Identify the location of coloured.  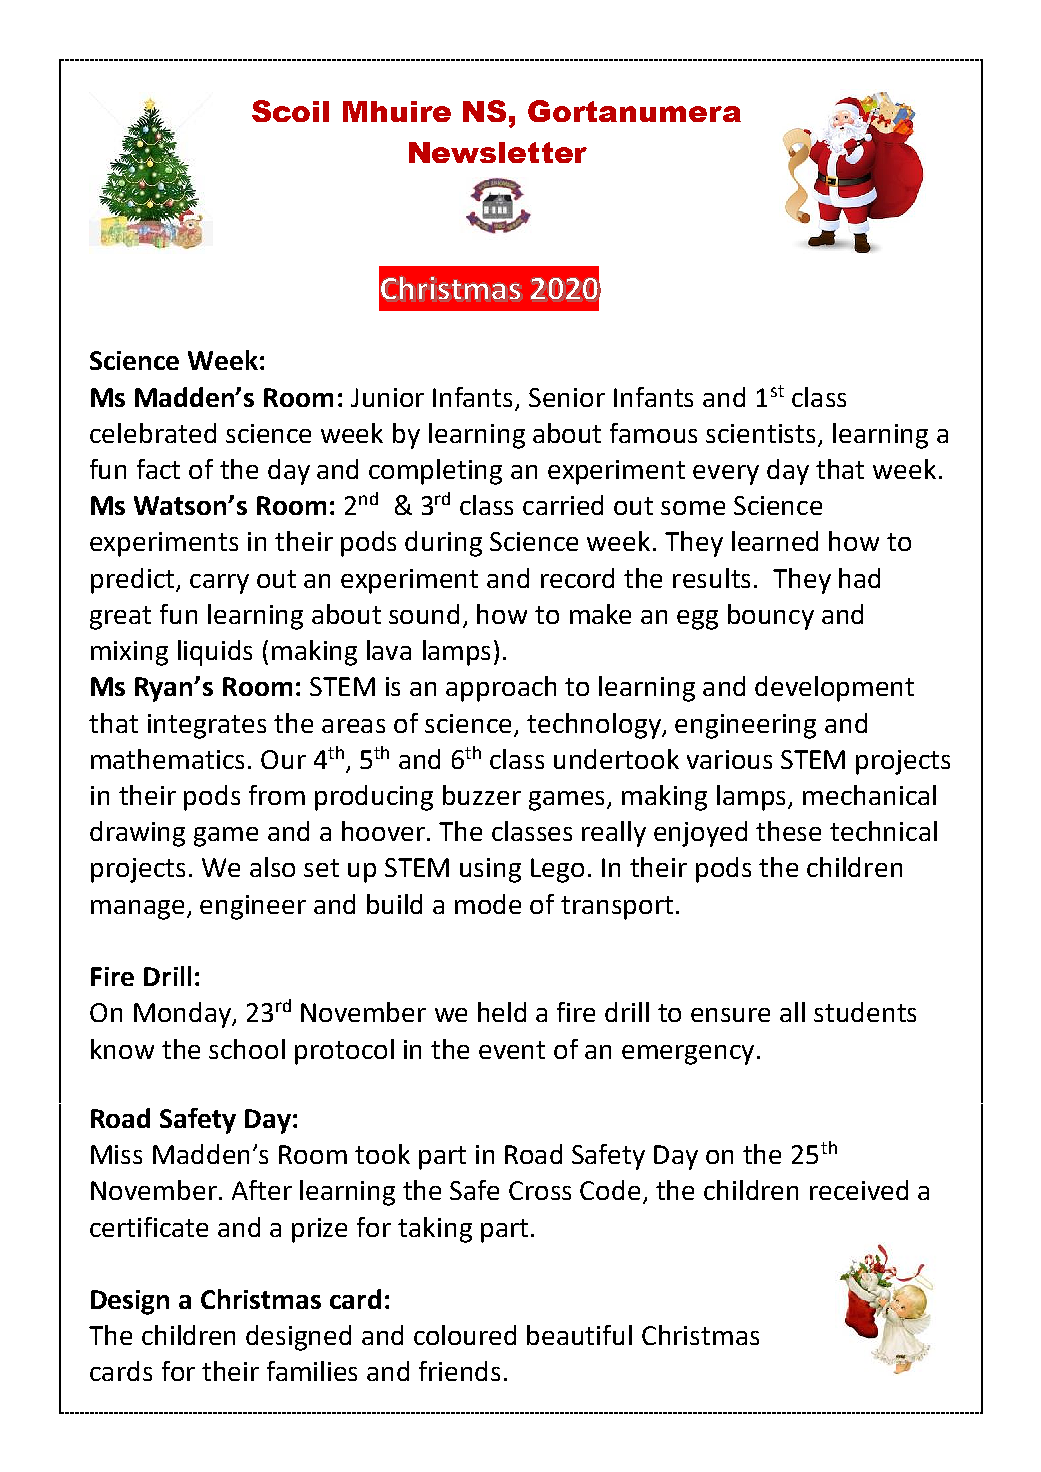
(465, 1335).
